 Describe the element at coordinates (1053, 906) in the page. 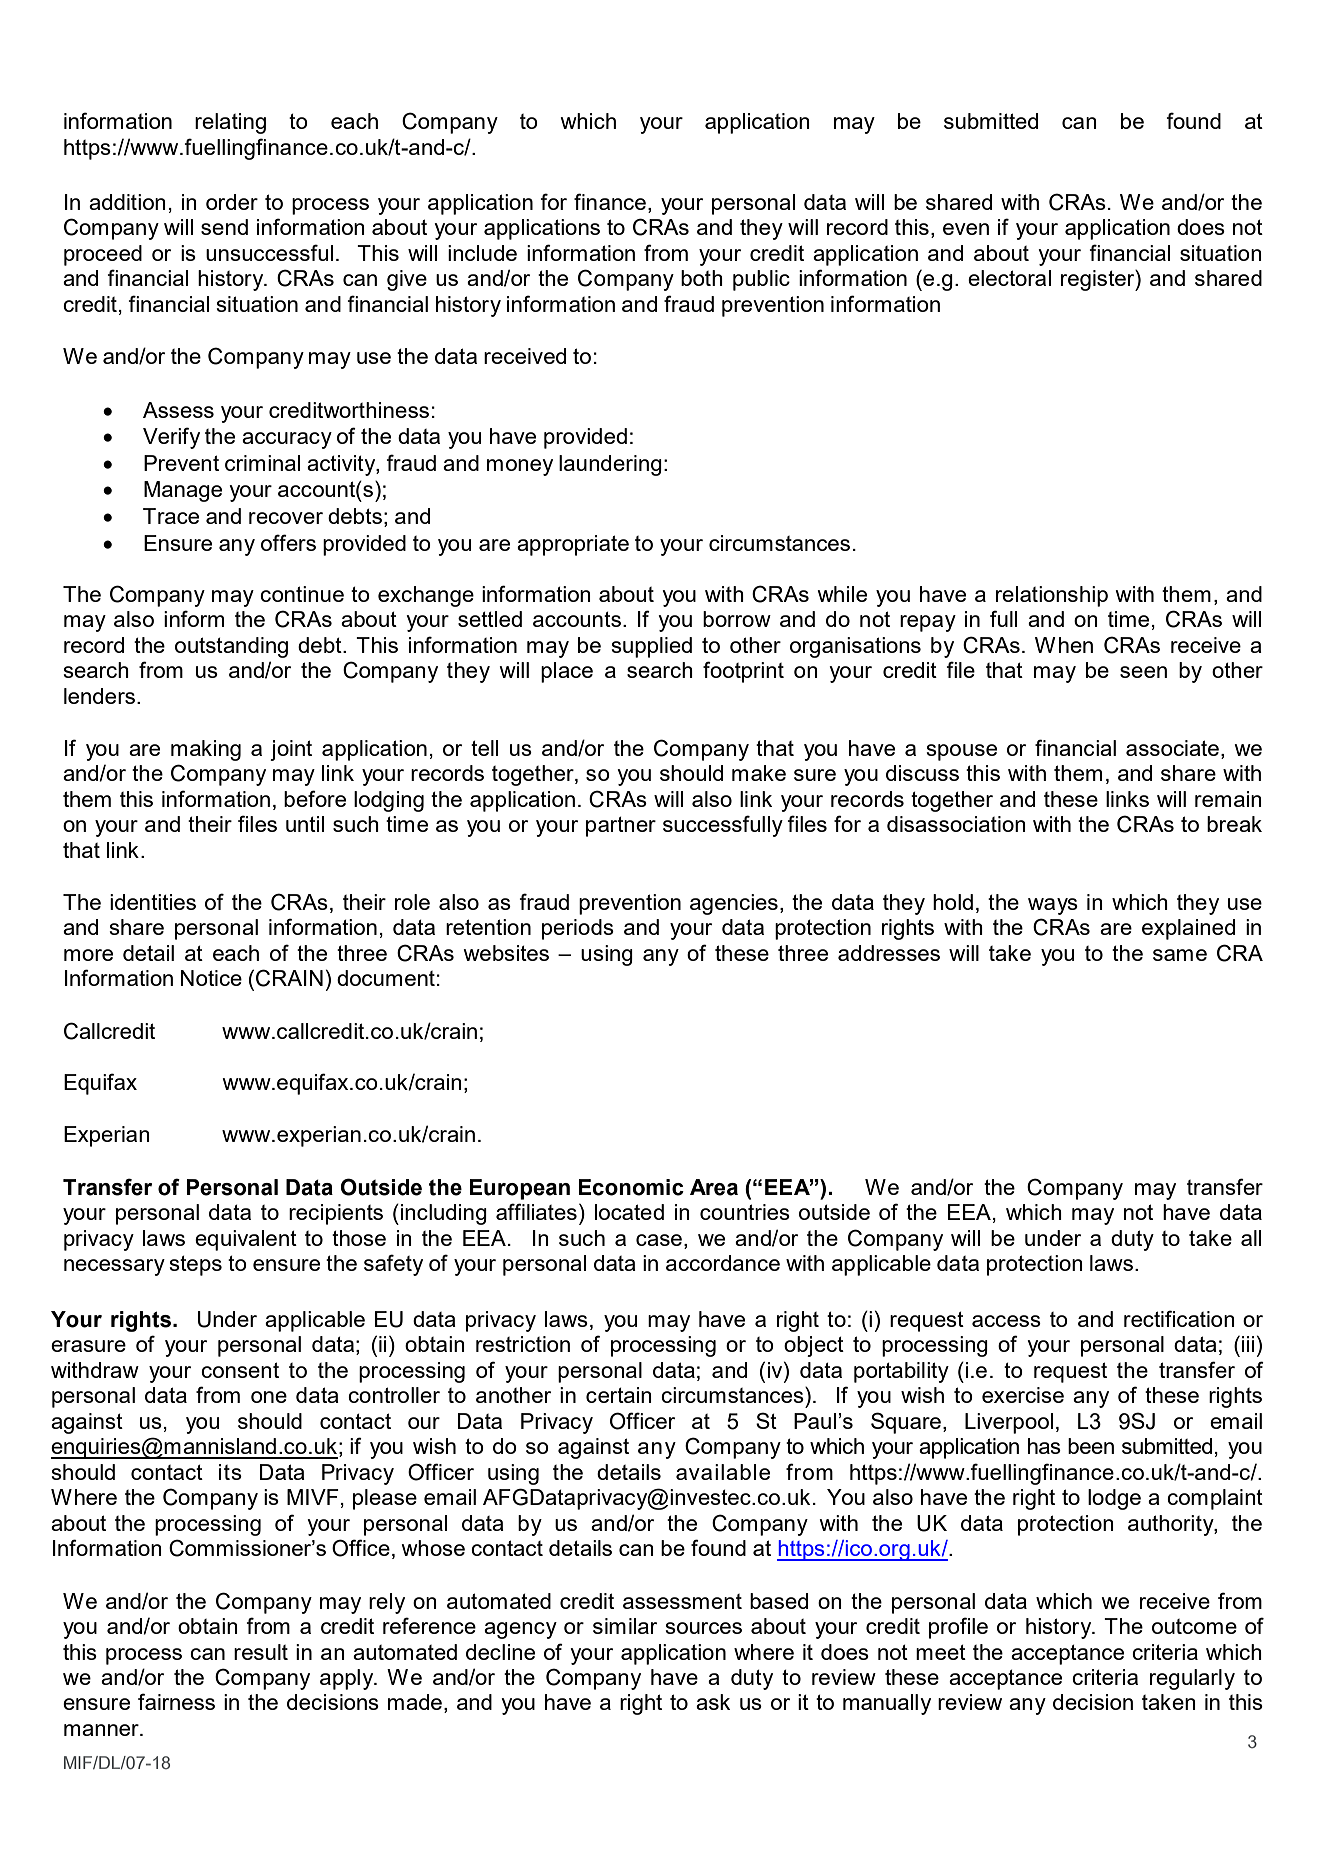

I see `ways` at that location.
